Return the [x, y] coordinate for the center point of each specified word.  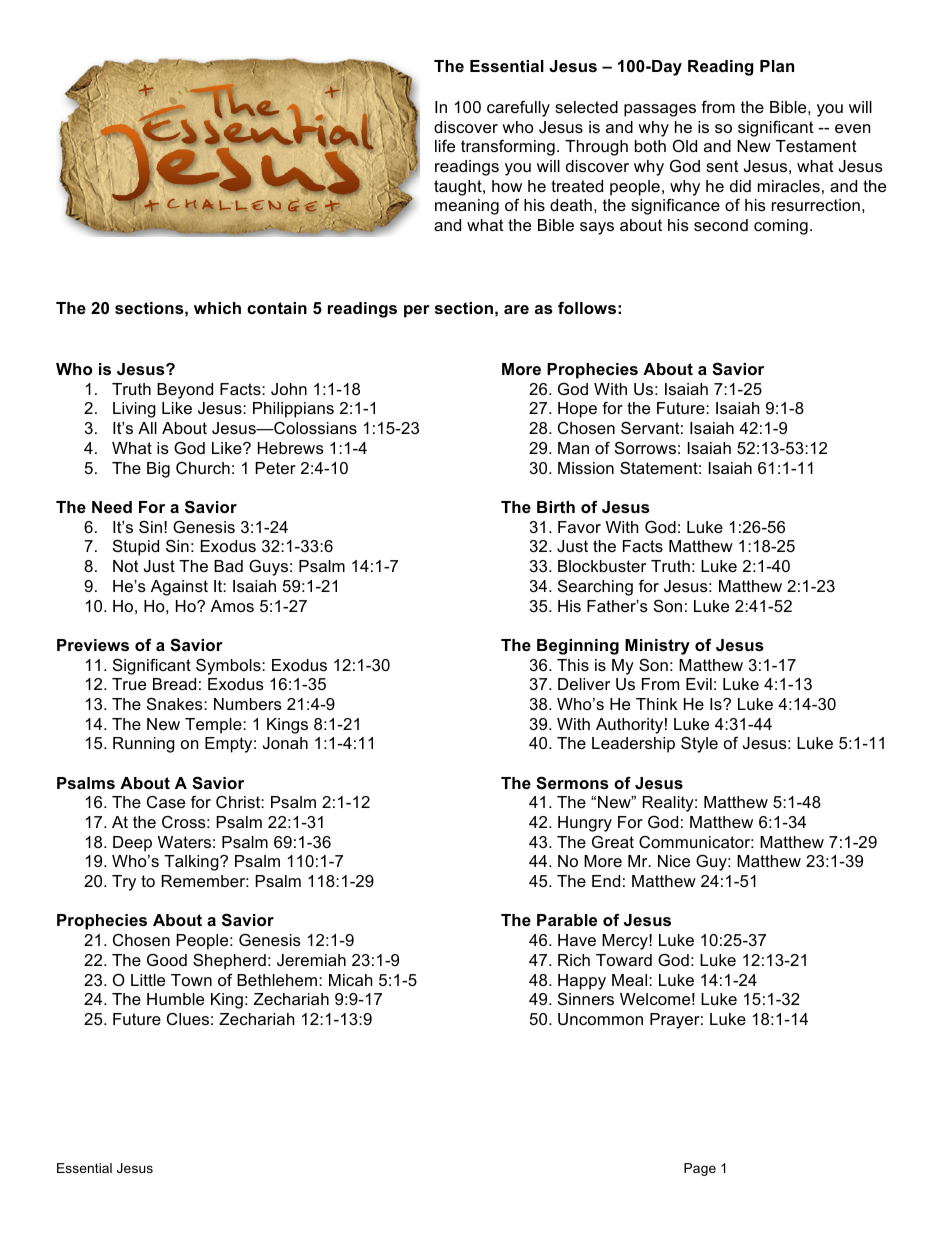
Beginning [578, 647]
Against [179, 588]
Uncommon [600, 1019]
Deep [132, 844]
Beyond [185, 391]
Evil [699, 684]
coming [781, 227]
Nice [674, 861]
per [417, 311]
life [445, 145]
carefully [518, 108]
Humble [175, 999]
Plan [777, 66]
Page [700, 1169]
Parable [567, 920]
